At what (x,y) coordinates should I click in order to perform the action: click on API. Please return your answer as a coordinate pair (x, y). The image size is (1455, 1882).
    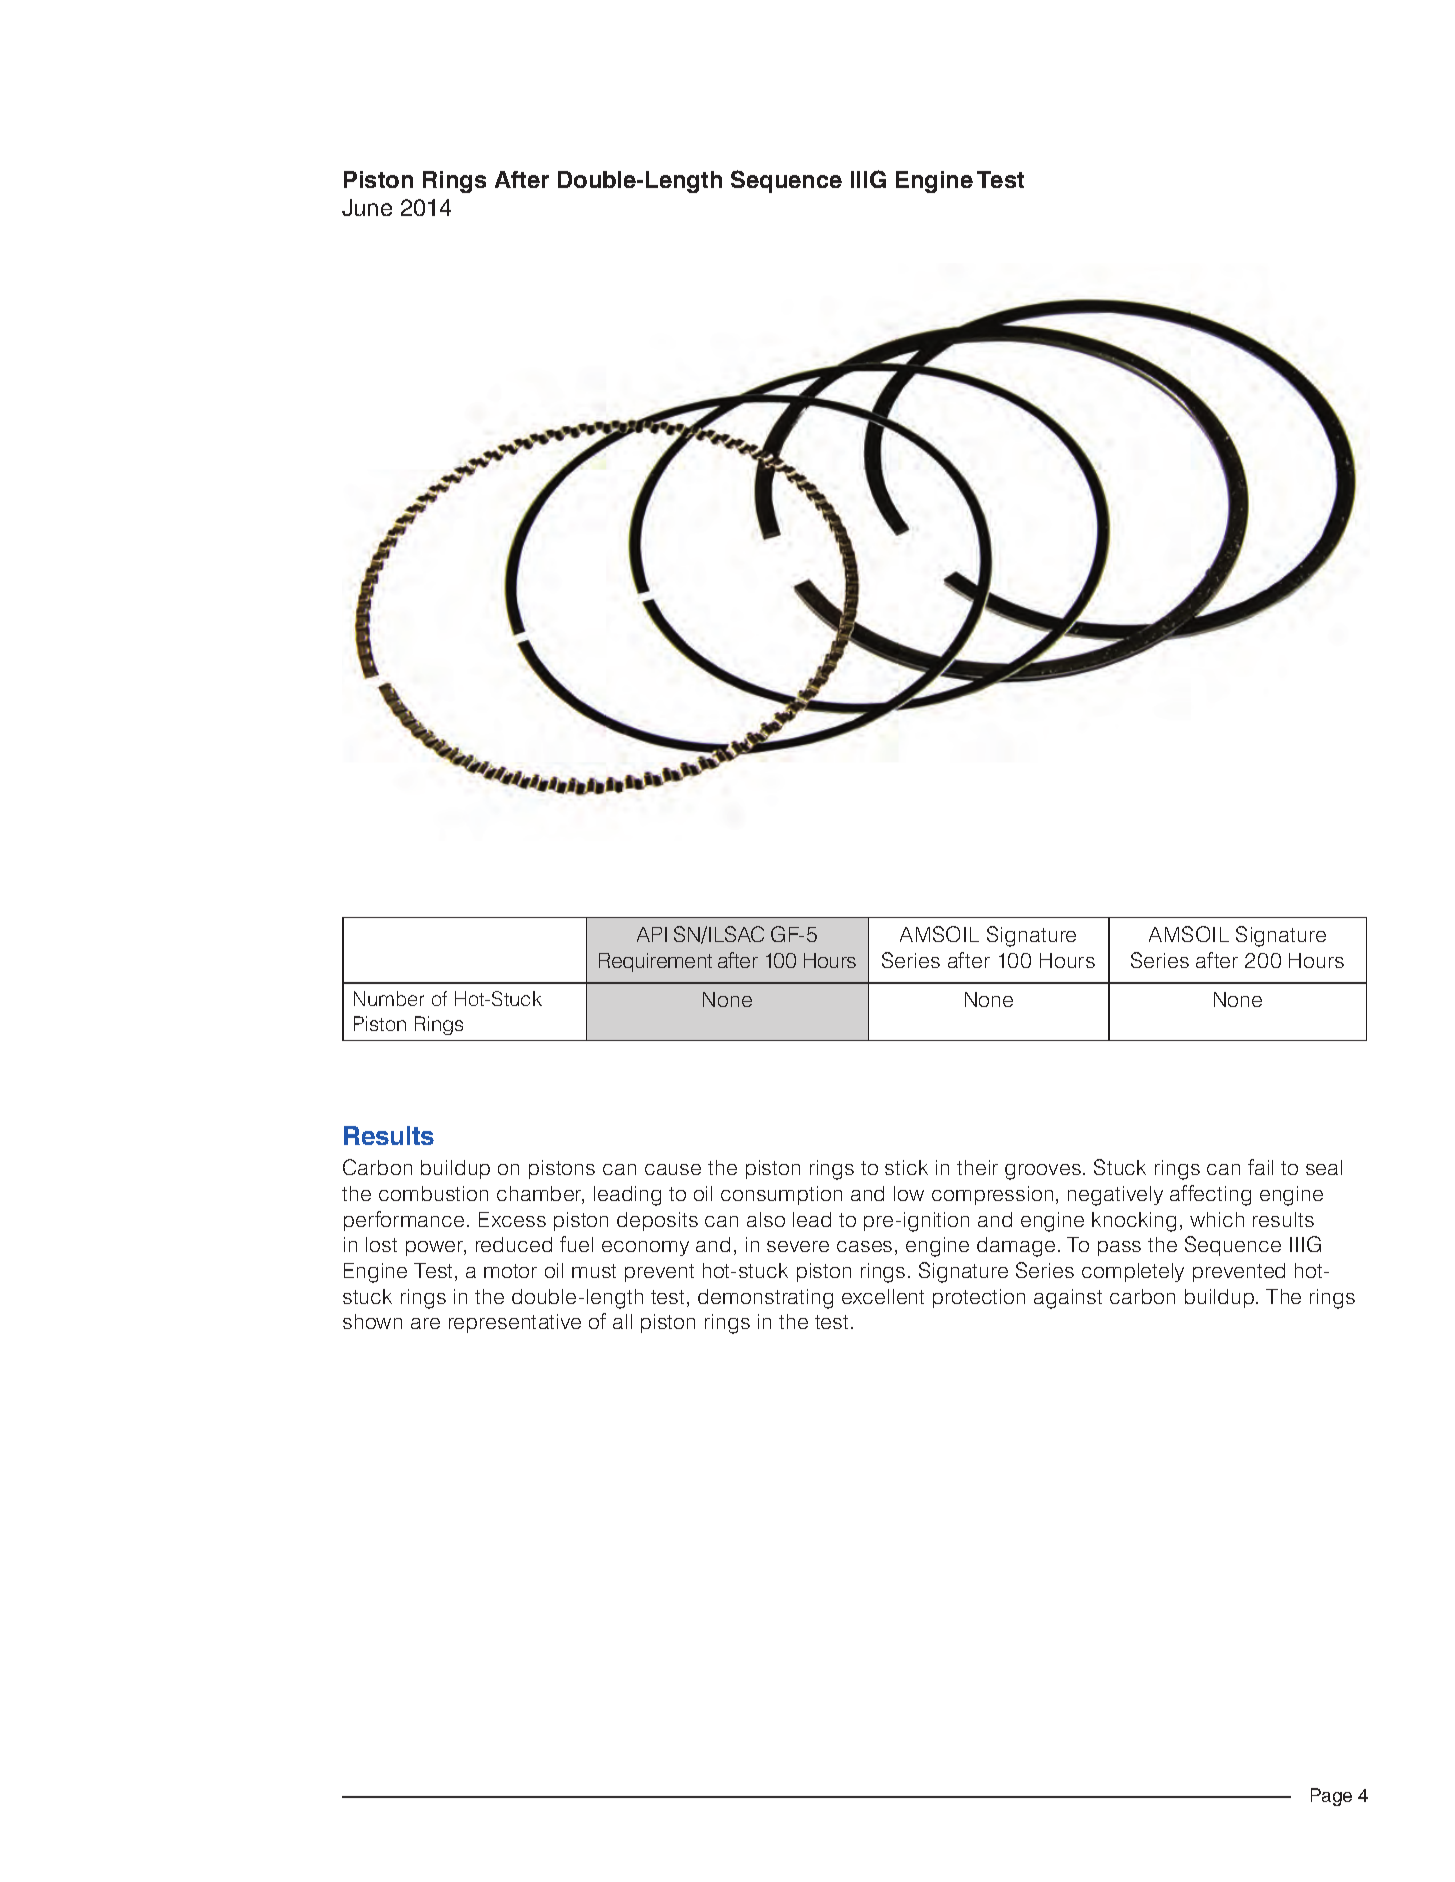
    Looking at the image, I should click on (652, 934).
